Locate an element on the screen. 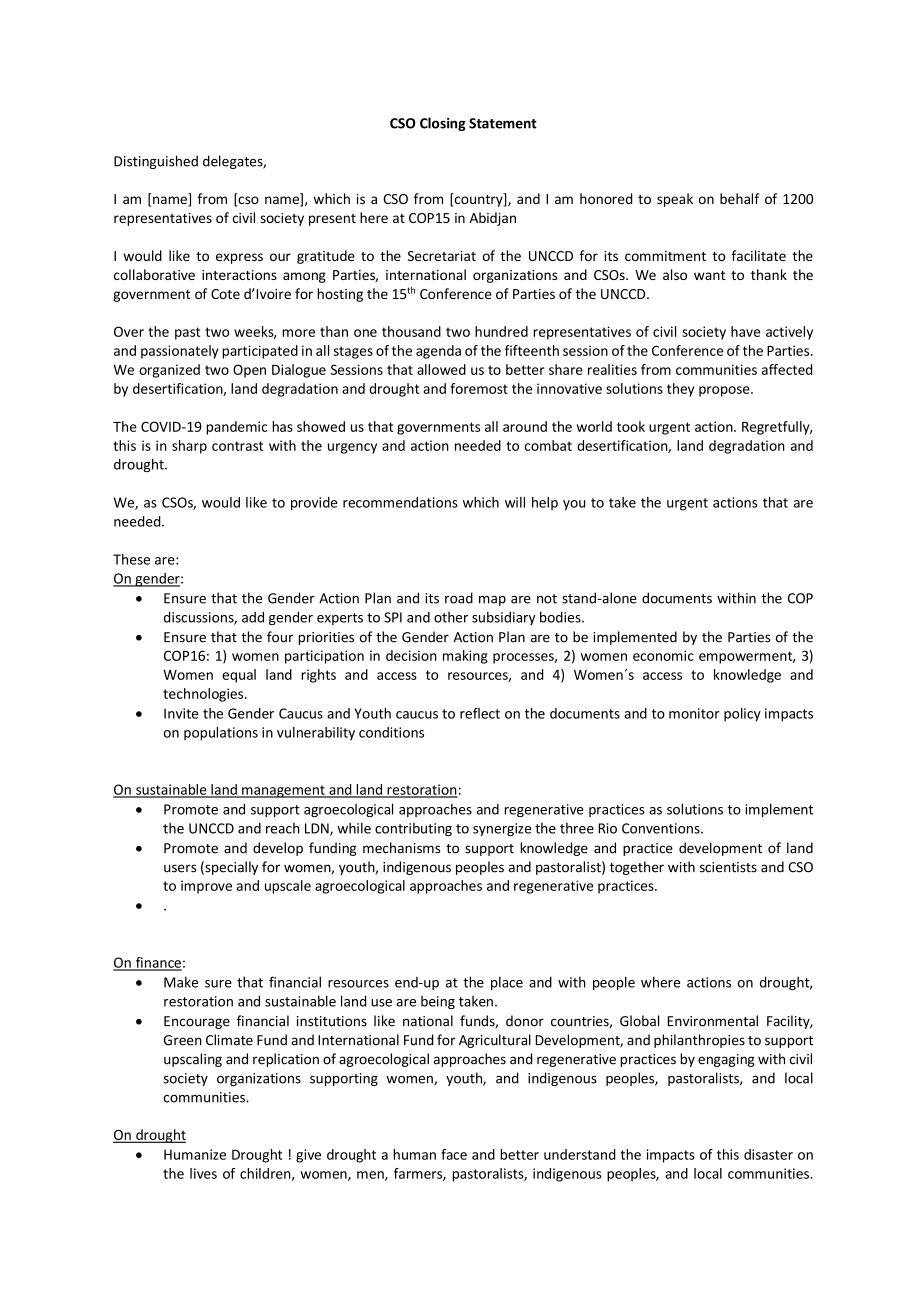  behalf is located at coordinates (739, 198).
